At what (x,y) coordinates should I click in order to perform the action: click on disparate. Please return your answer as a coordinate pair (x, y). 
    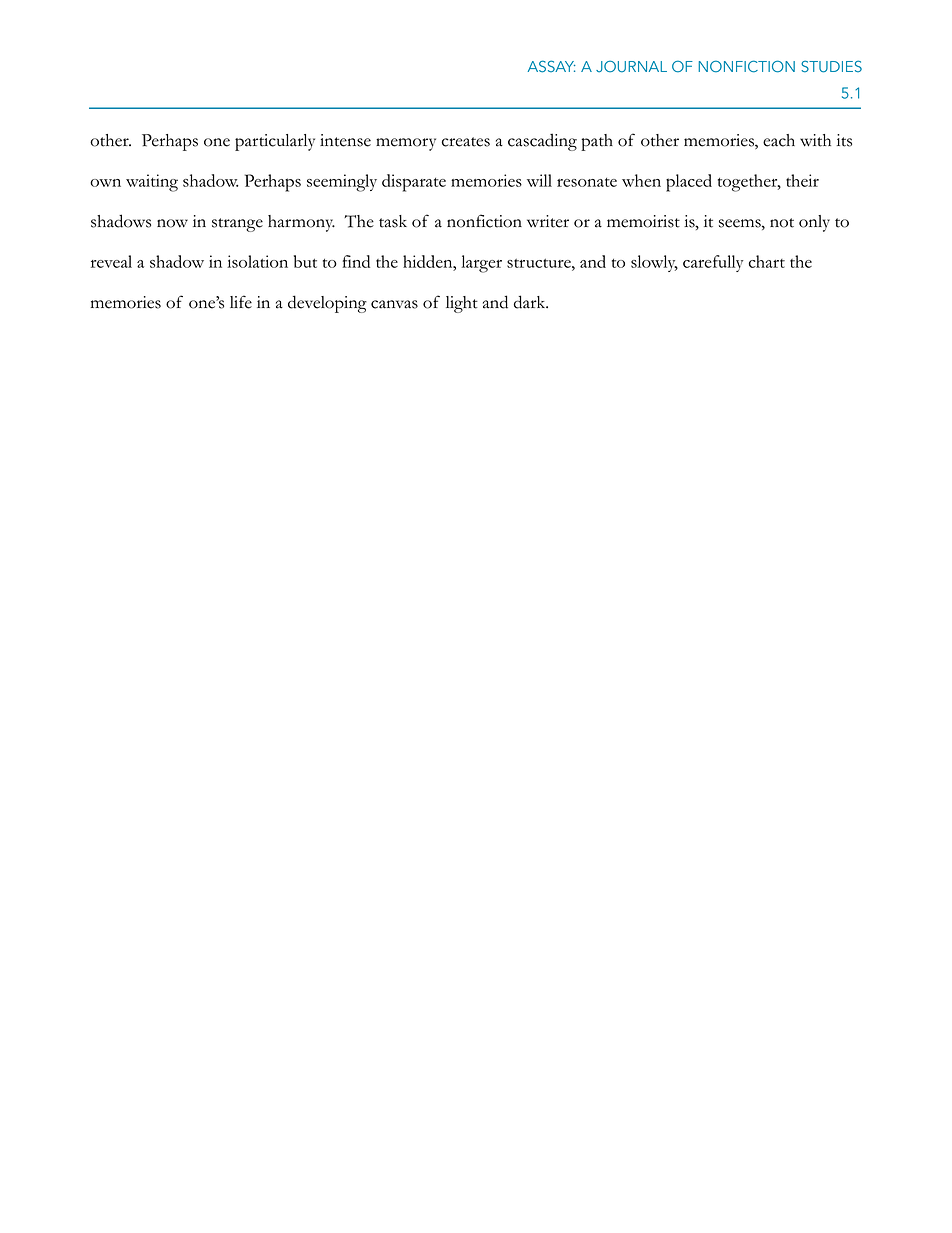
    Looking at the image, I should click on (414, 183).
